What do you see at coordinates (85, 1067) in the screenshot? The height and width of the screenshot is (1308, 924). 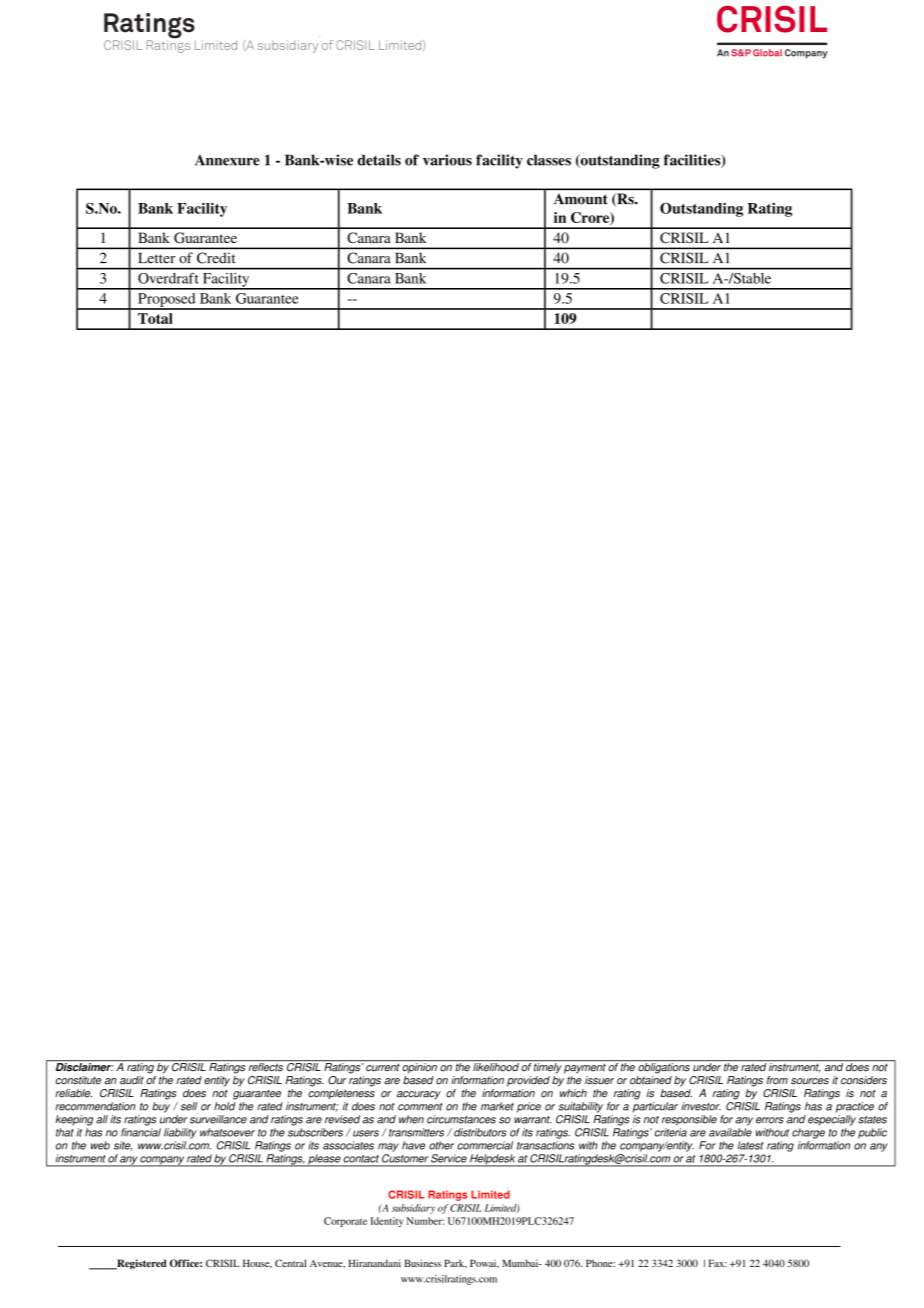 I see `Disclaimer` at bounding box center [85, 1067].
